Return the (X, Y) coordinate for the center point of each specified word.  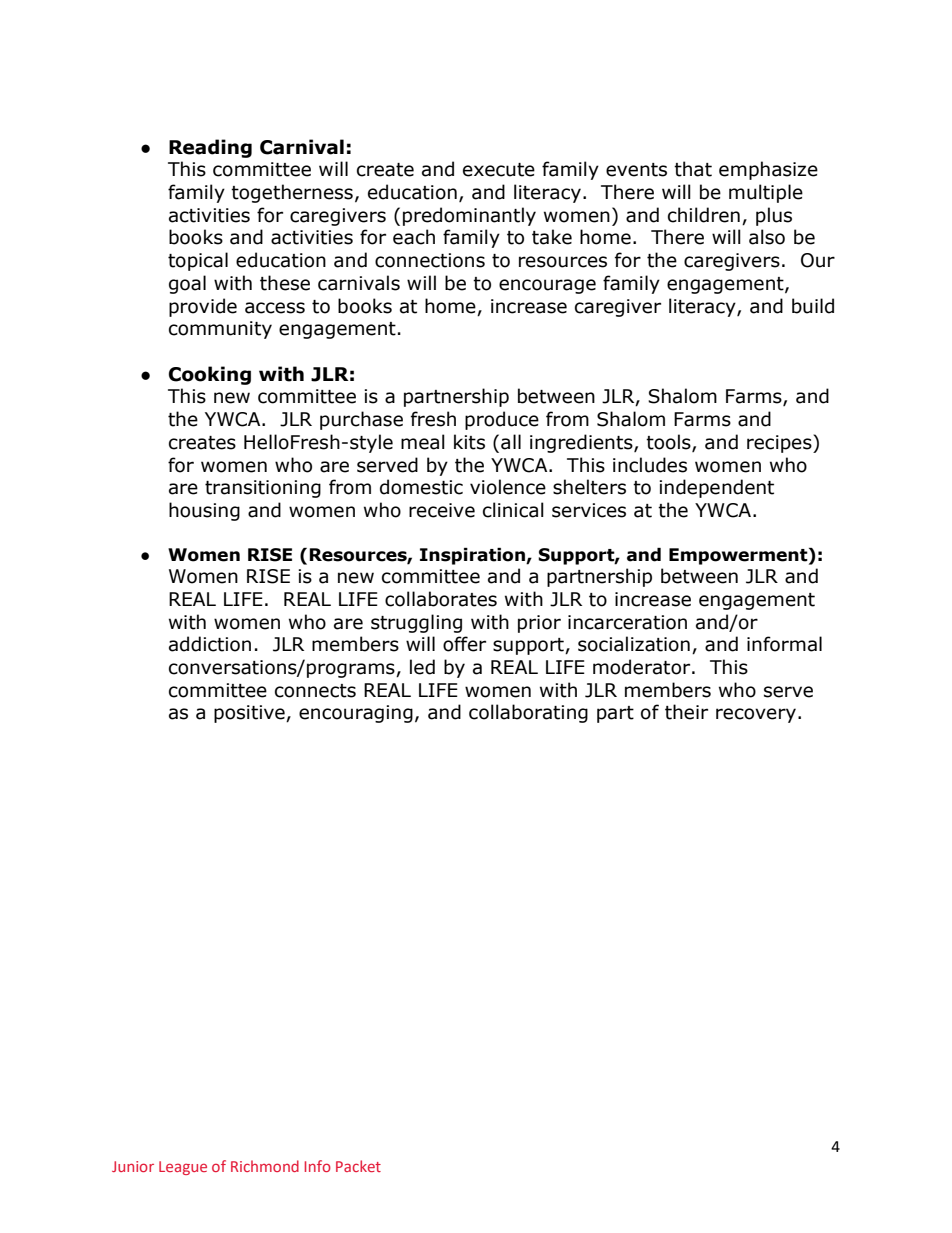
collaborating (528, 713)
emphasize (768, 170)
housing (204, 511)
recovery (756, 715)
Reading (210, 148)
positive (250, 714)
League (183, 1168)
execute (499, 170)
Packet (358, 1166)
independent (716, 488)
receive (442, 510)
